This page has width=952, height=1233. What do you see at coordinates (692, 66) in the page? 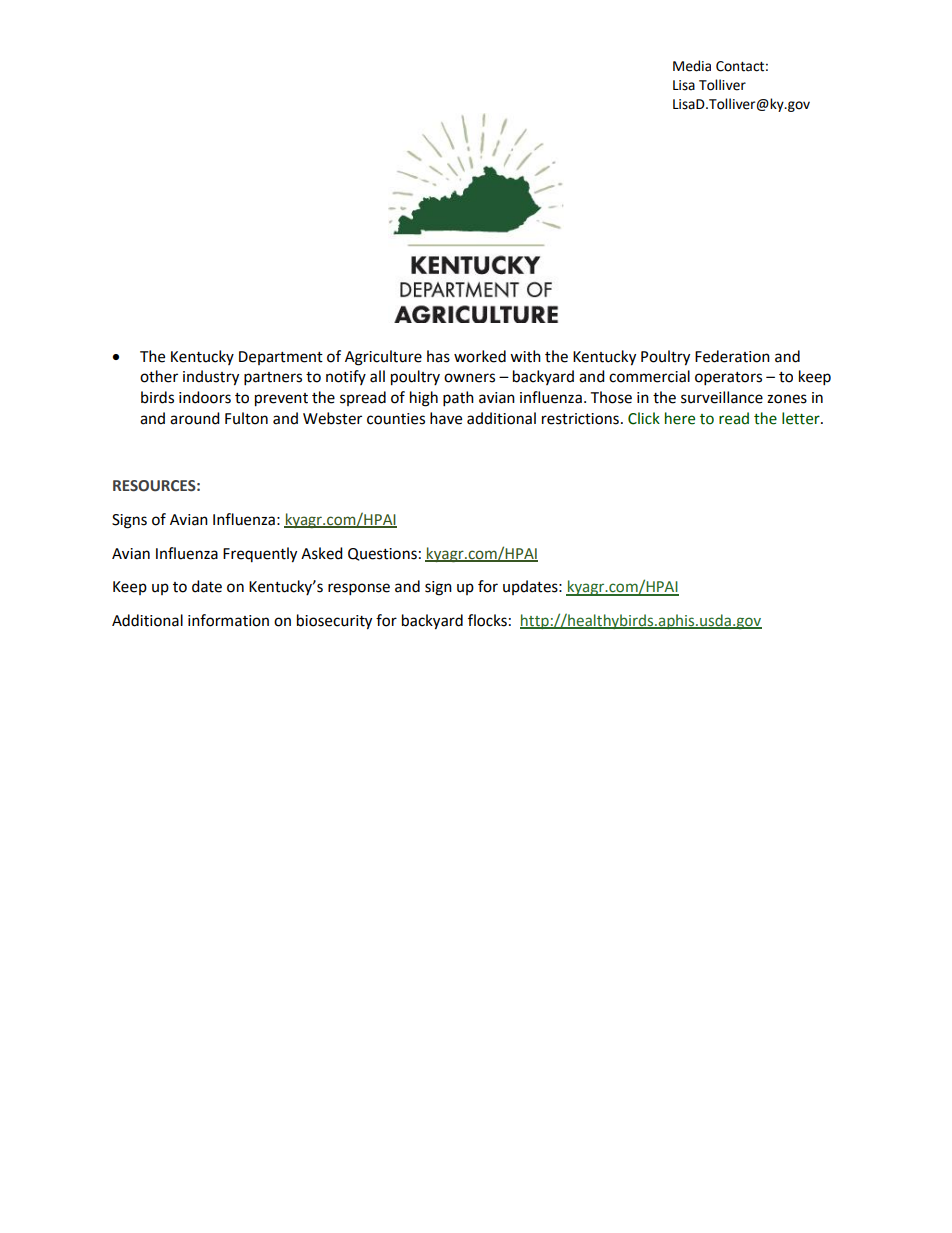
I see `Media` at bounding box center [692, 66].
